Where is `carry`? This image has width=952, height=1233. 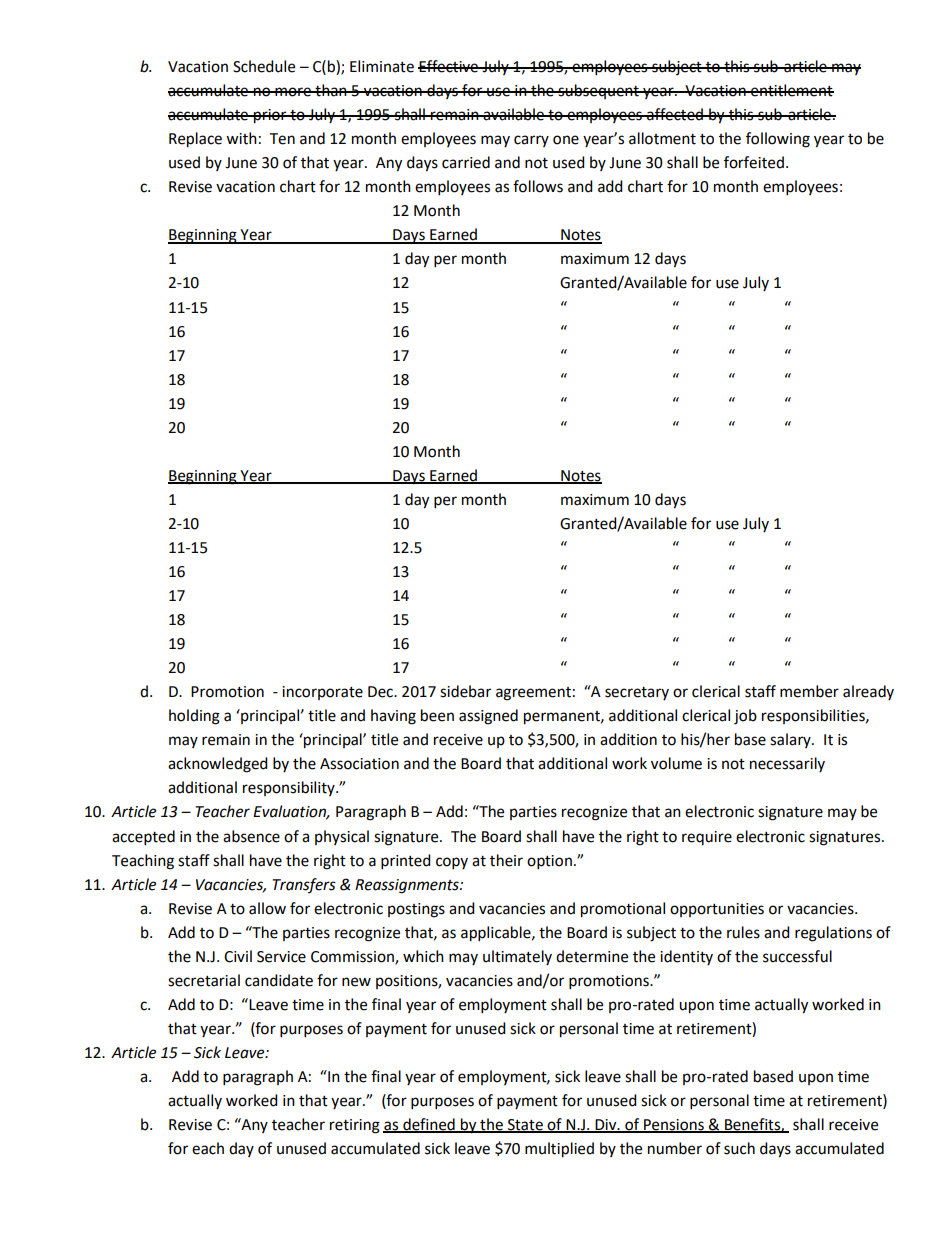
carry is located at coordinates (531, 141).
